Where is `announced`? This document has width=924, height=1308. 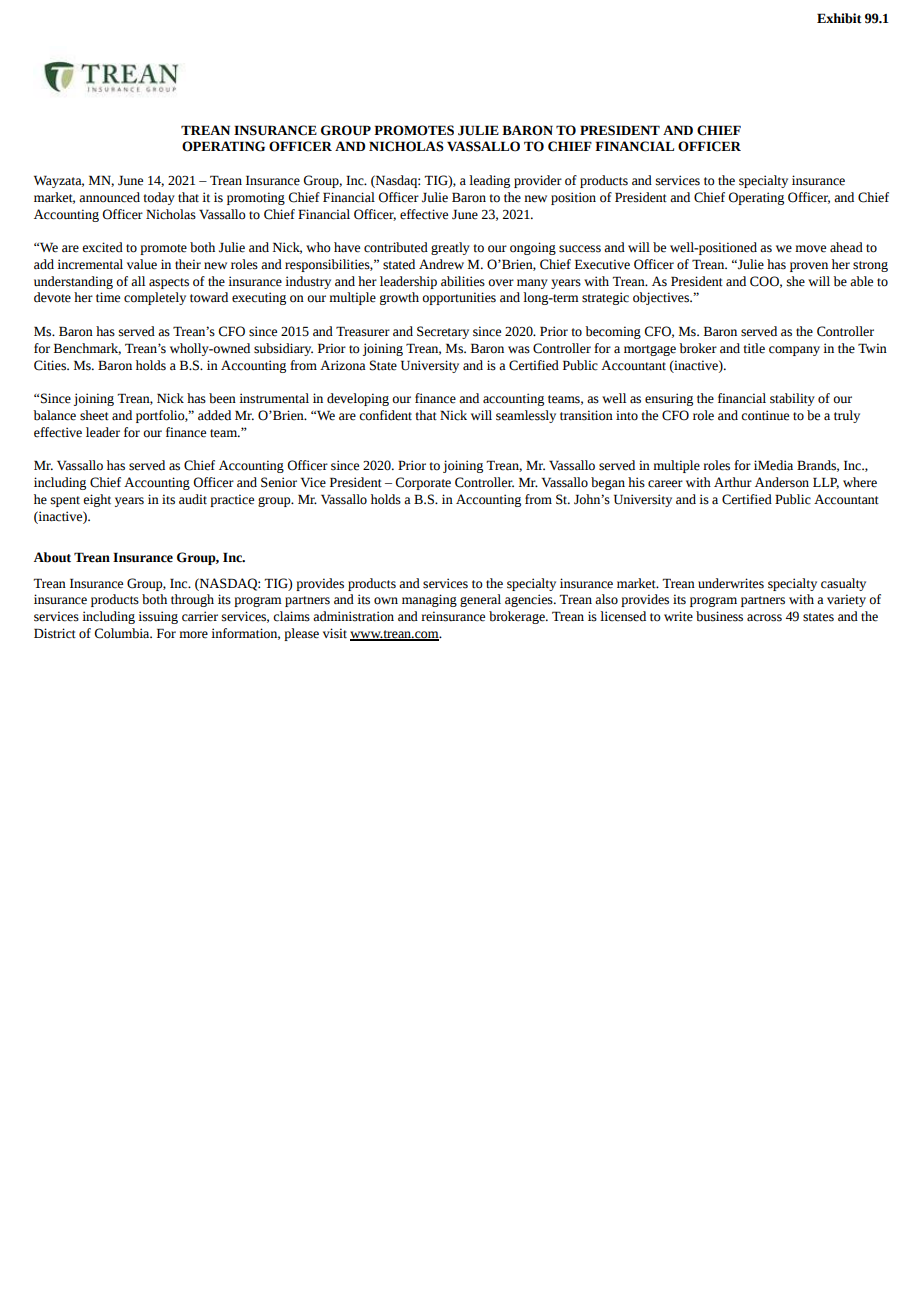
announced is located at coordinates (109, 197).
